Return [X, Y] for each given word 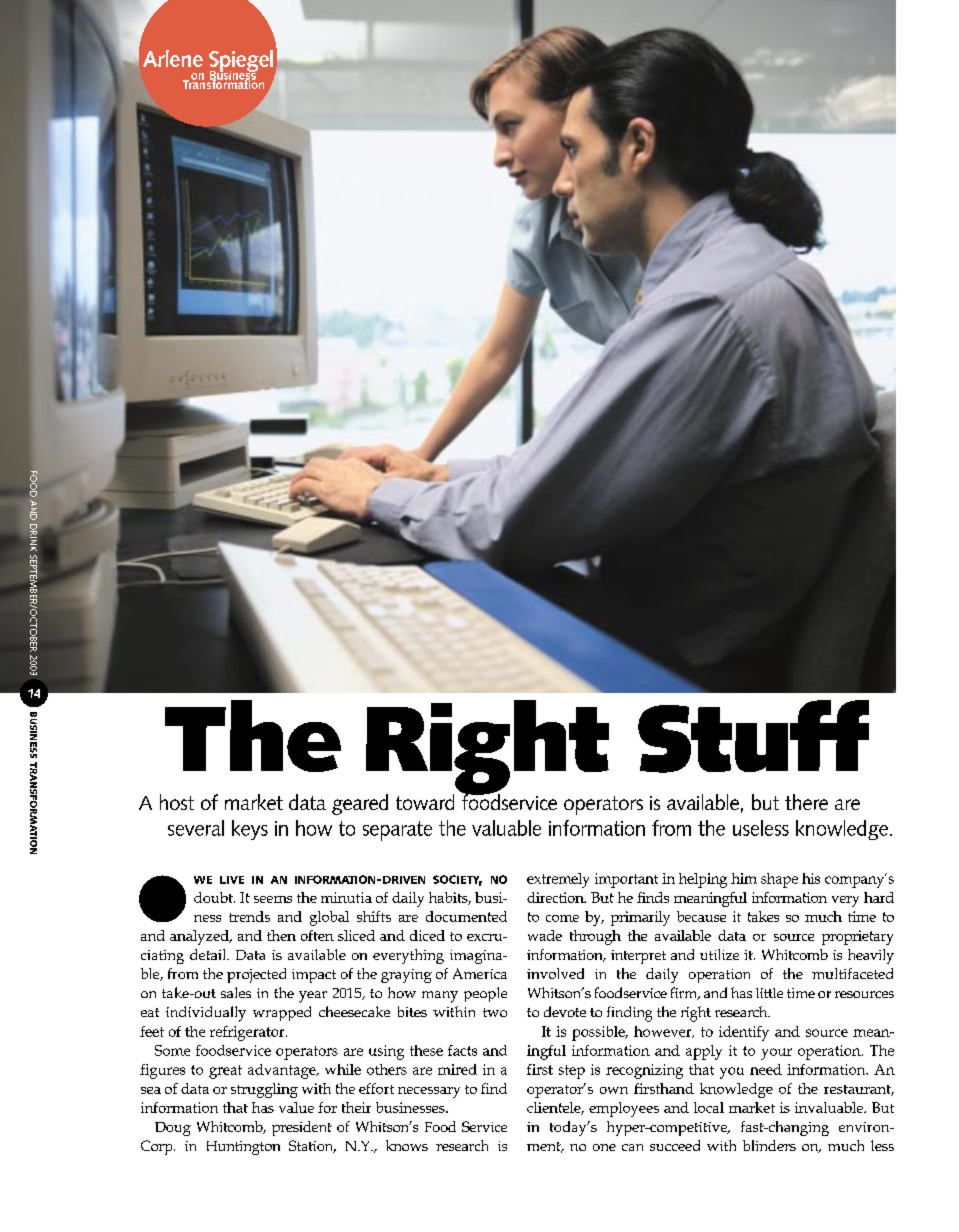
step [572, 1072]
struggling [264, 1090]
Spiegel [242, 62]
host [177, 802]
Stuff [753, 736]
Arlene [173, 58]
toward [425, 802]
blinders [769, 1145]
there [806, 802]
